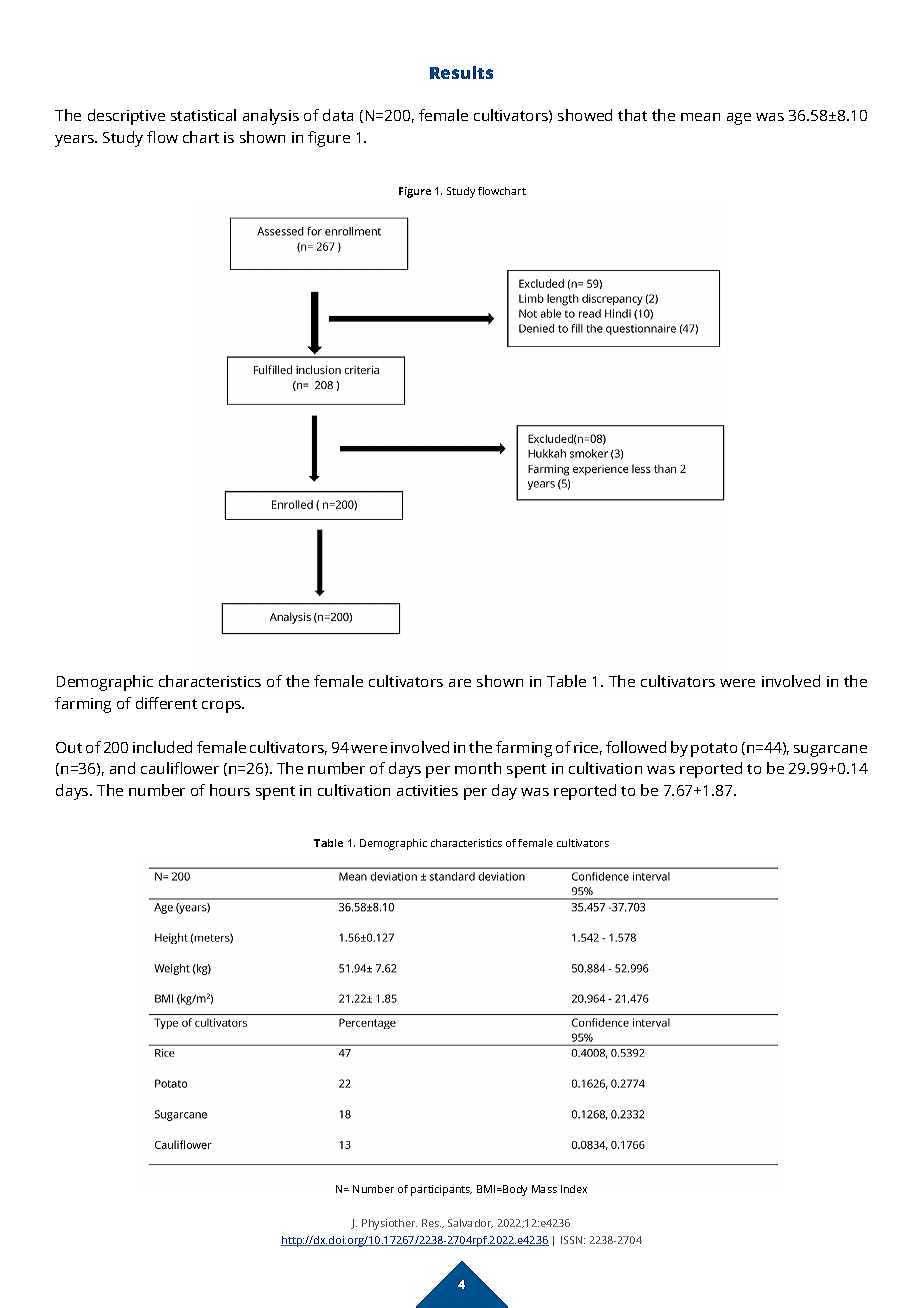 This screenshot has height=1308, width=924. I want to click on hours, so click(230, 790).
